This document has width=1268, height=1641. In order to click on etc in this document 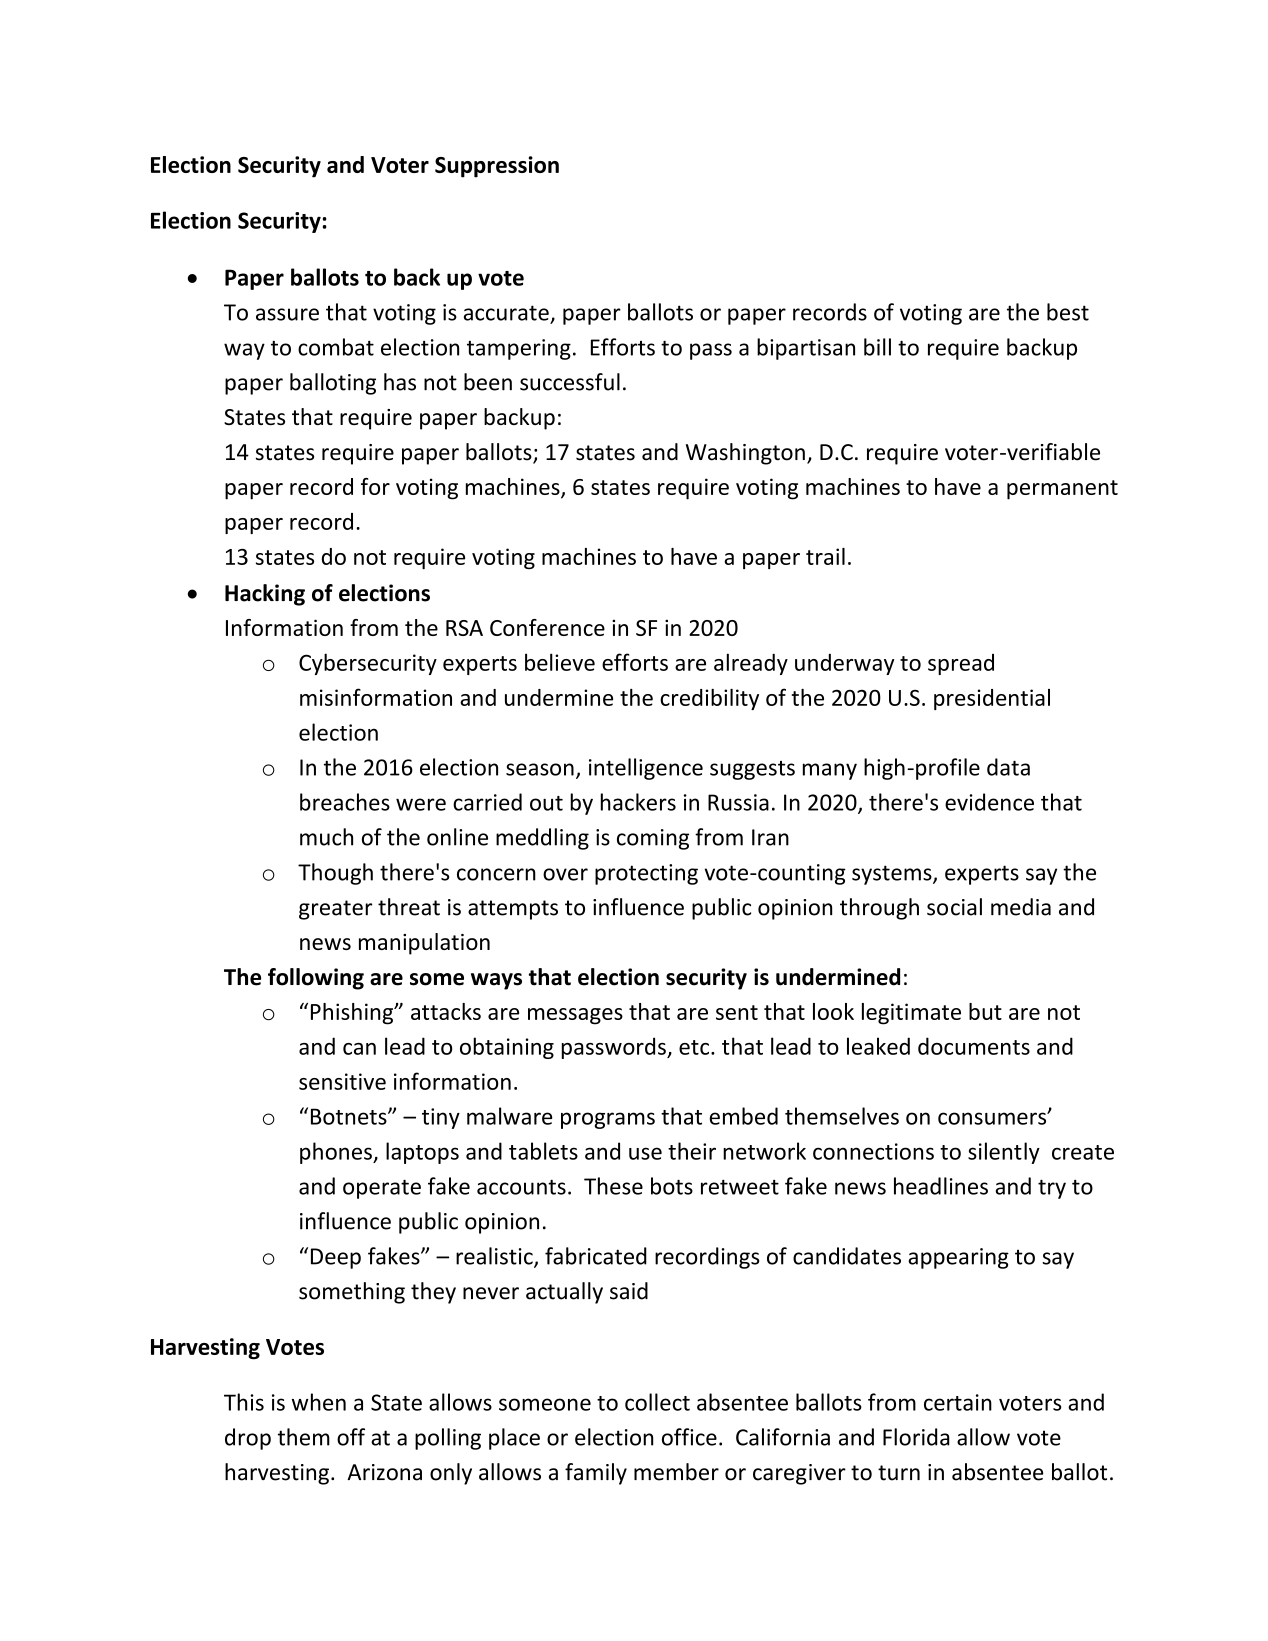, I will do `click(695, 1047)`.
